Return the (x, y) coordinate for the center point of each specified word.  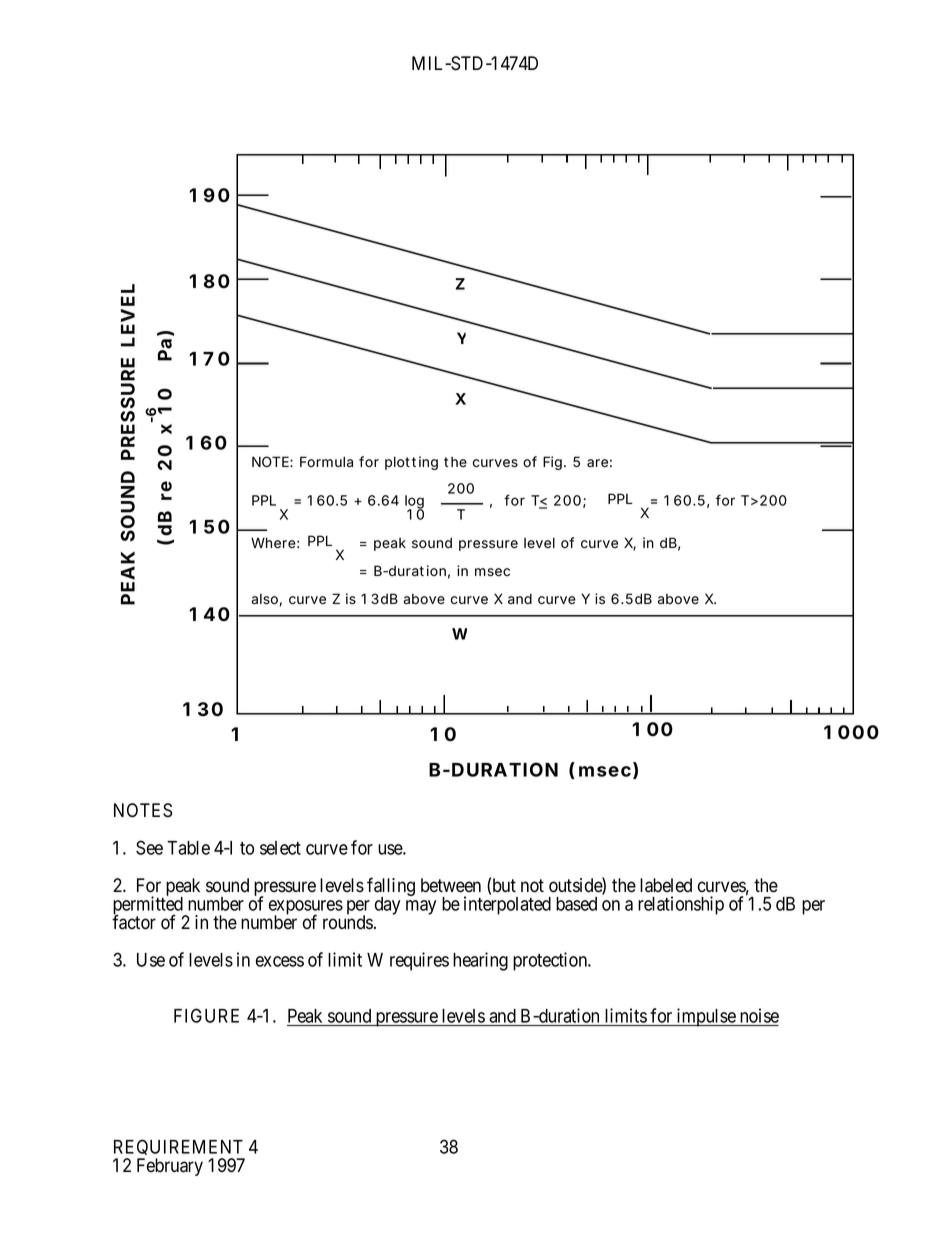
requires (419, 961)
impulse (706, 1017)
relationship (681, 905)
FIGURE (206, 1015)
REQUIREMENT (179, 1149)
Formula (326, 462)
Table (188, 848)
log (414, 503)
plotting (411, 463)
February (170, 1167)
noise (759, 1015)
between (451, 885)
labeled (666, 885)
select (280, 848)
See (149, 847)
